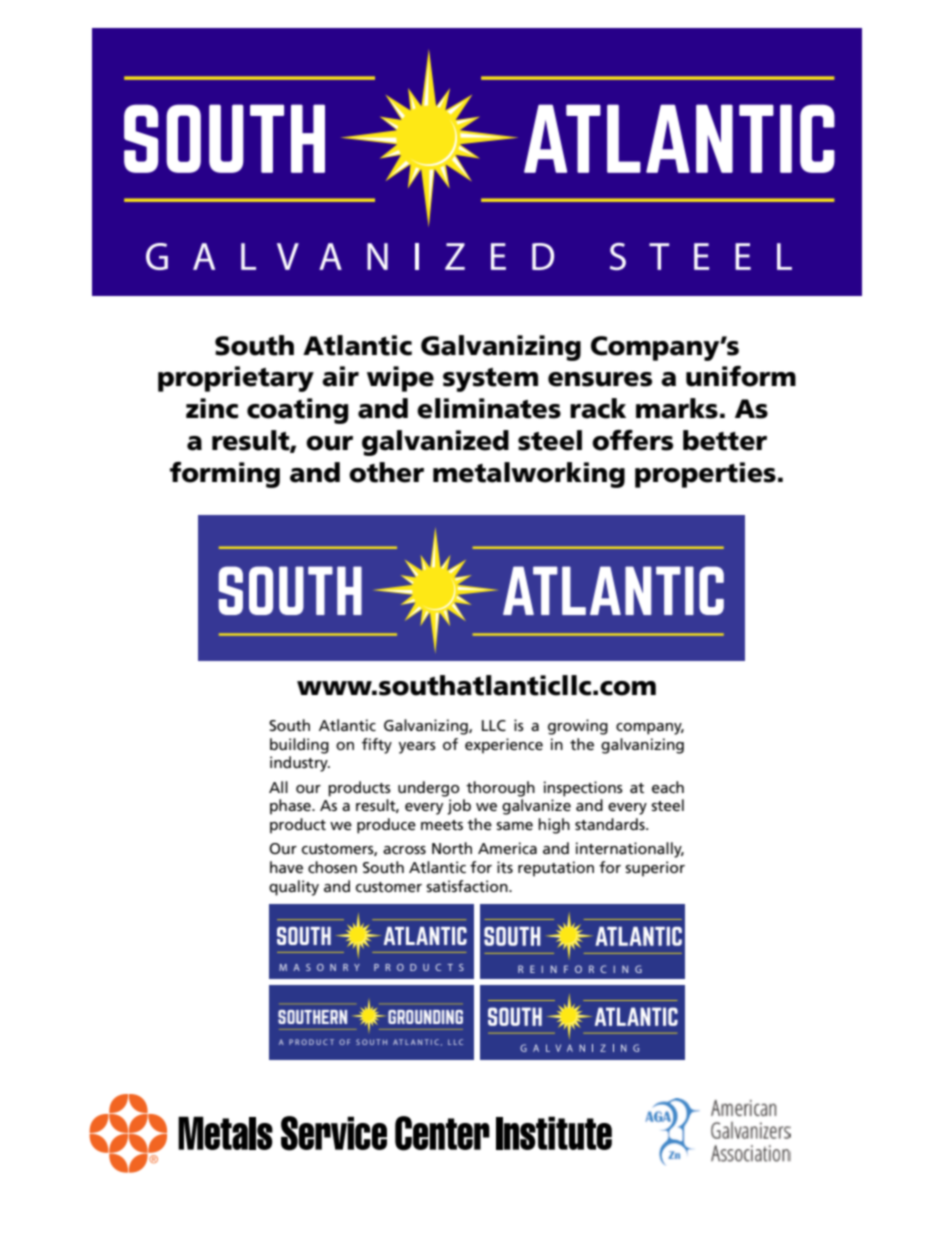 The height and width of the screenshot is (1233, 952). I want to click on satisfaction, so click(468, 886).
